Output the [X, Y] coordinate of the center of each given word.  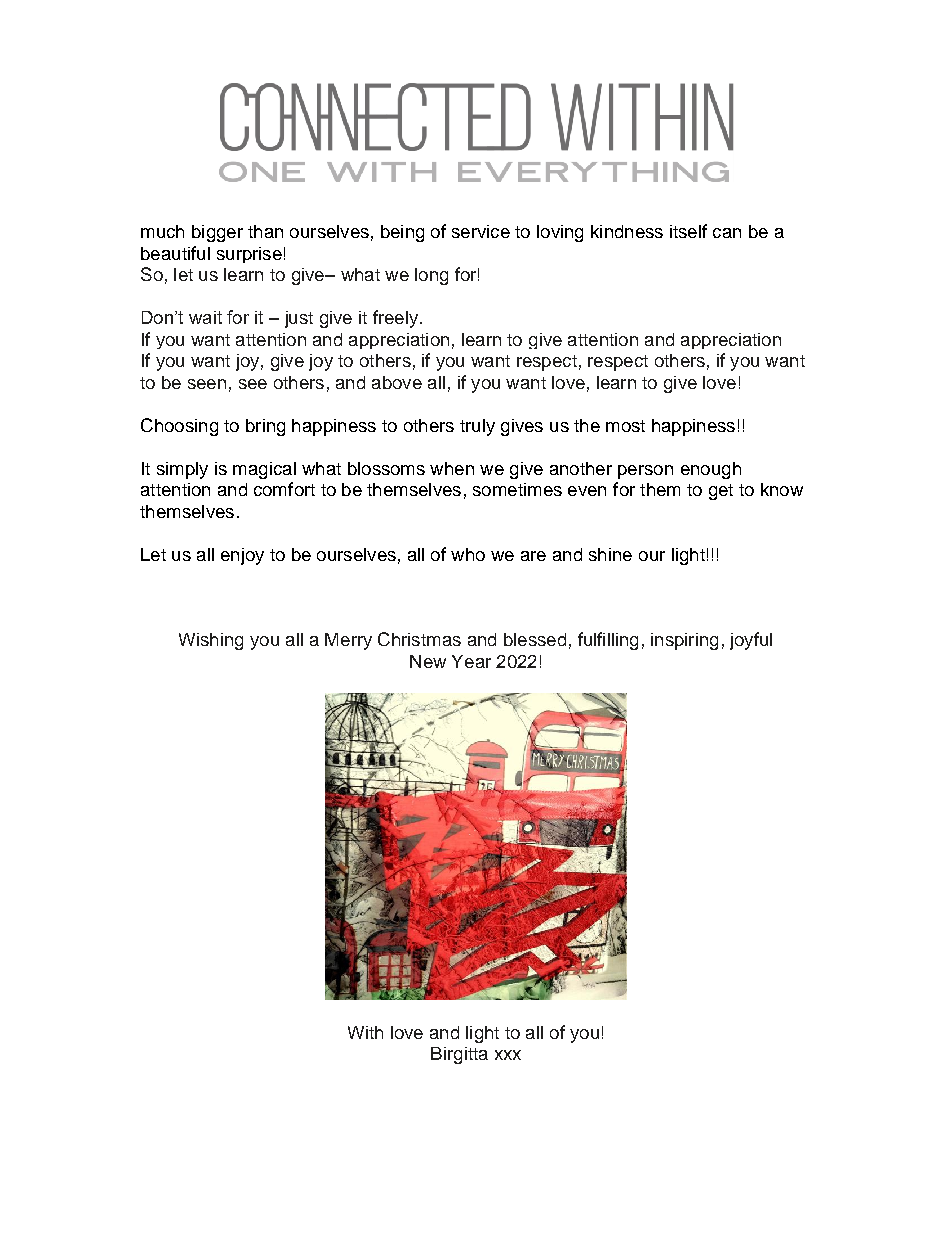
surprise [249, 255]
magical [264, 470]
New [428, 661]
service [481, 231]
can [727, 233]
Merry [348, 641]
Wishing [211, 641]
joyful [751, 641]
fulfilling [608, 641]
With [365, 1032]
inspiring [684, 641]
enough [711, 470]
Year [471, 661]
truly [477, 427]
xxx [508, 1055]
